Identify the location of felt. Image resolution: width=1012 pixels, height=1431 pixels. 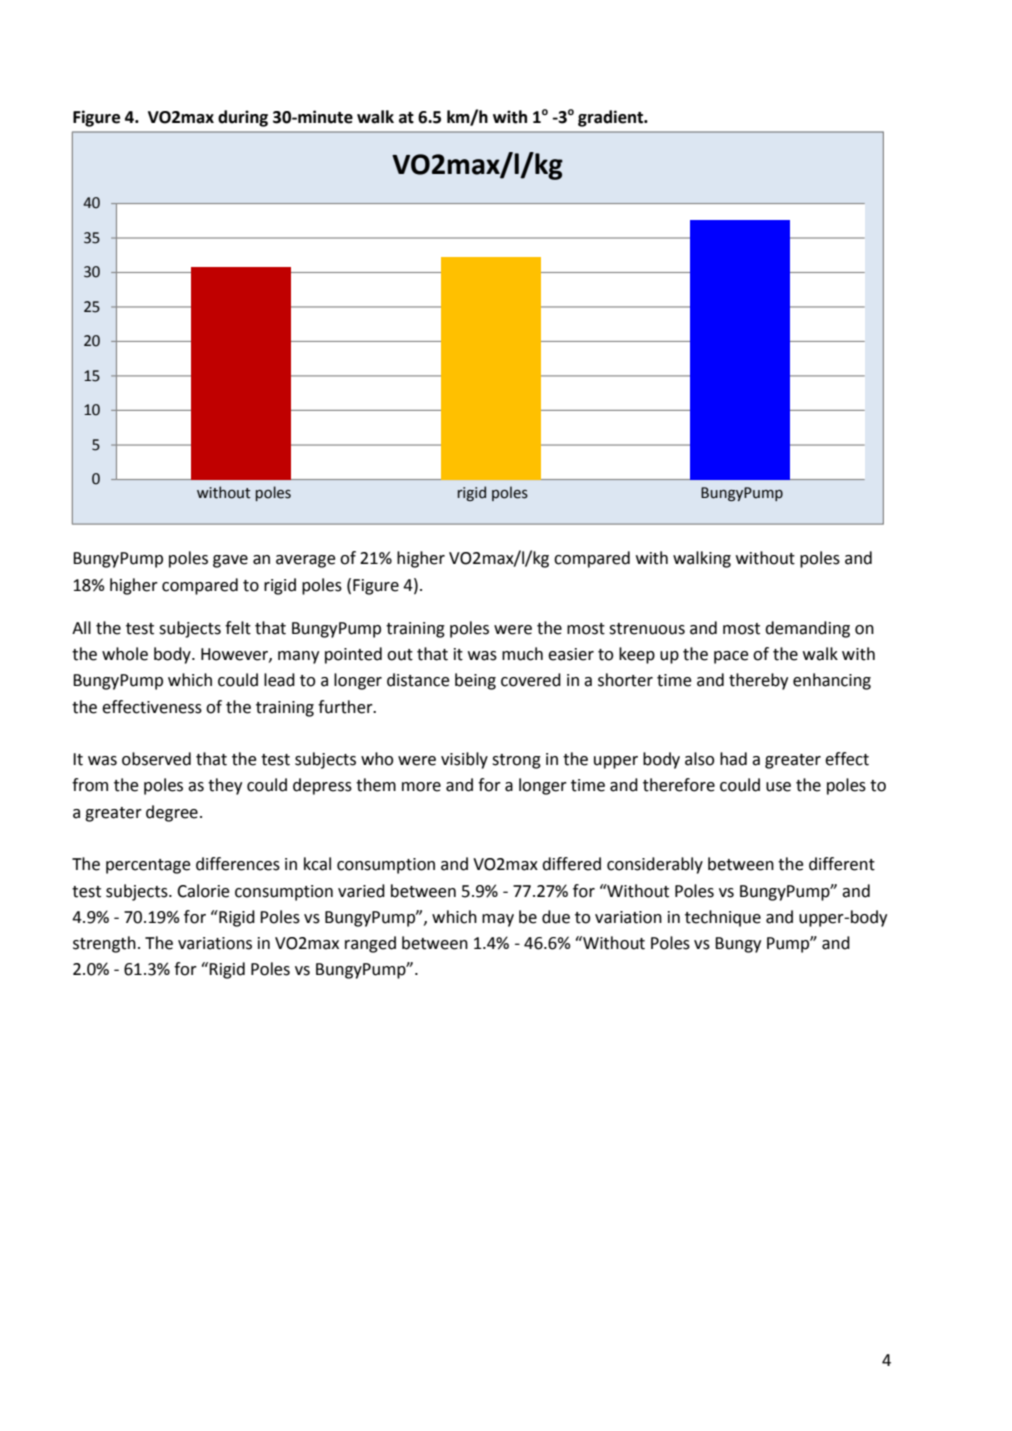
(238, 628).
